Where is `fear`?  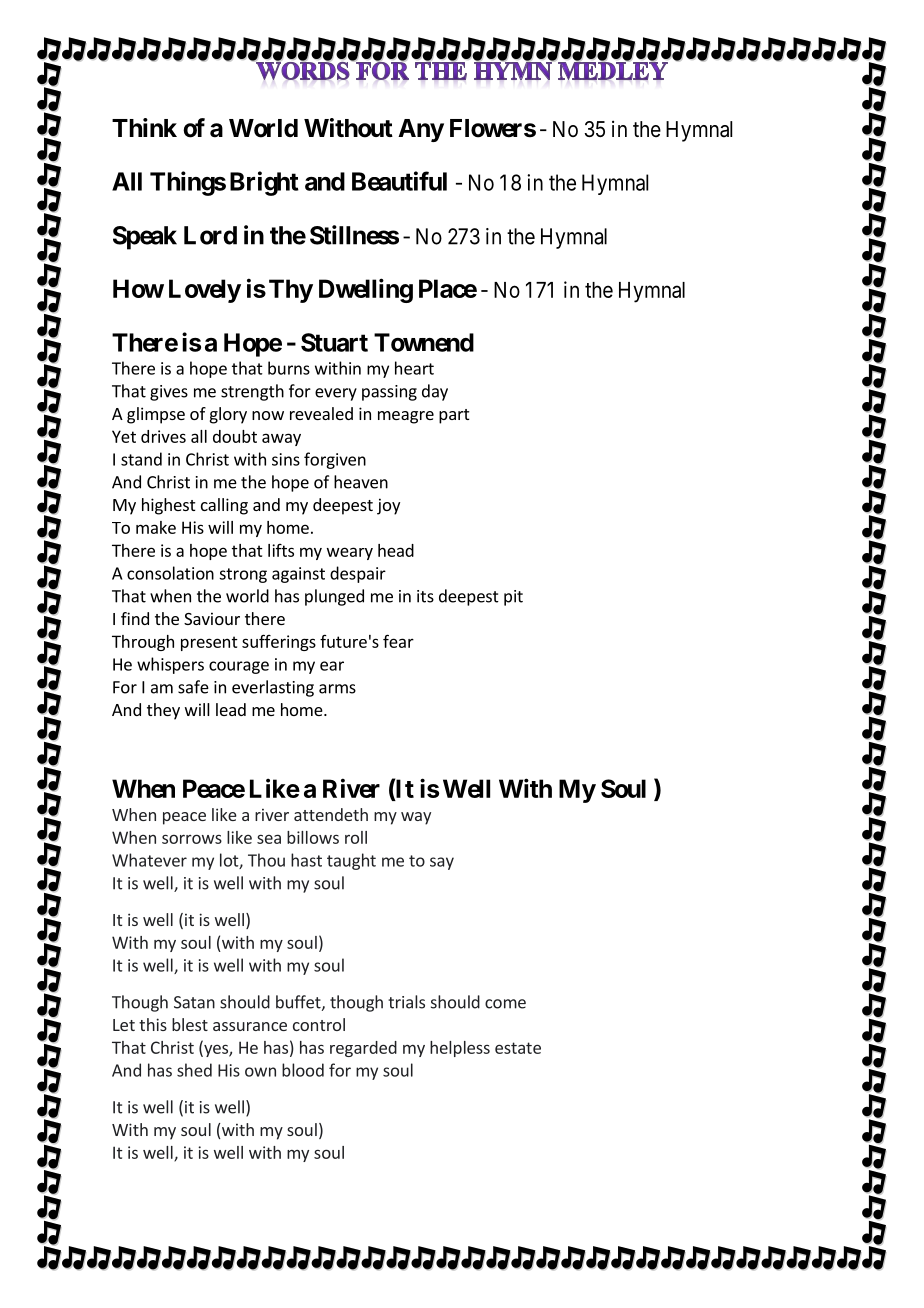
fear is located at coordinates (398, 641).
